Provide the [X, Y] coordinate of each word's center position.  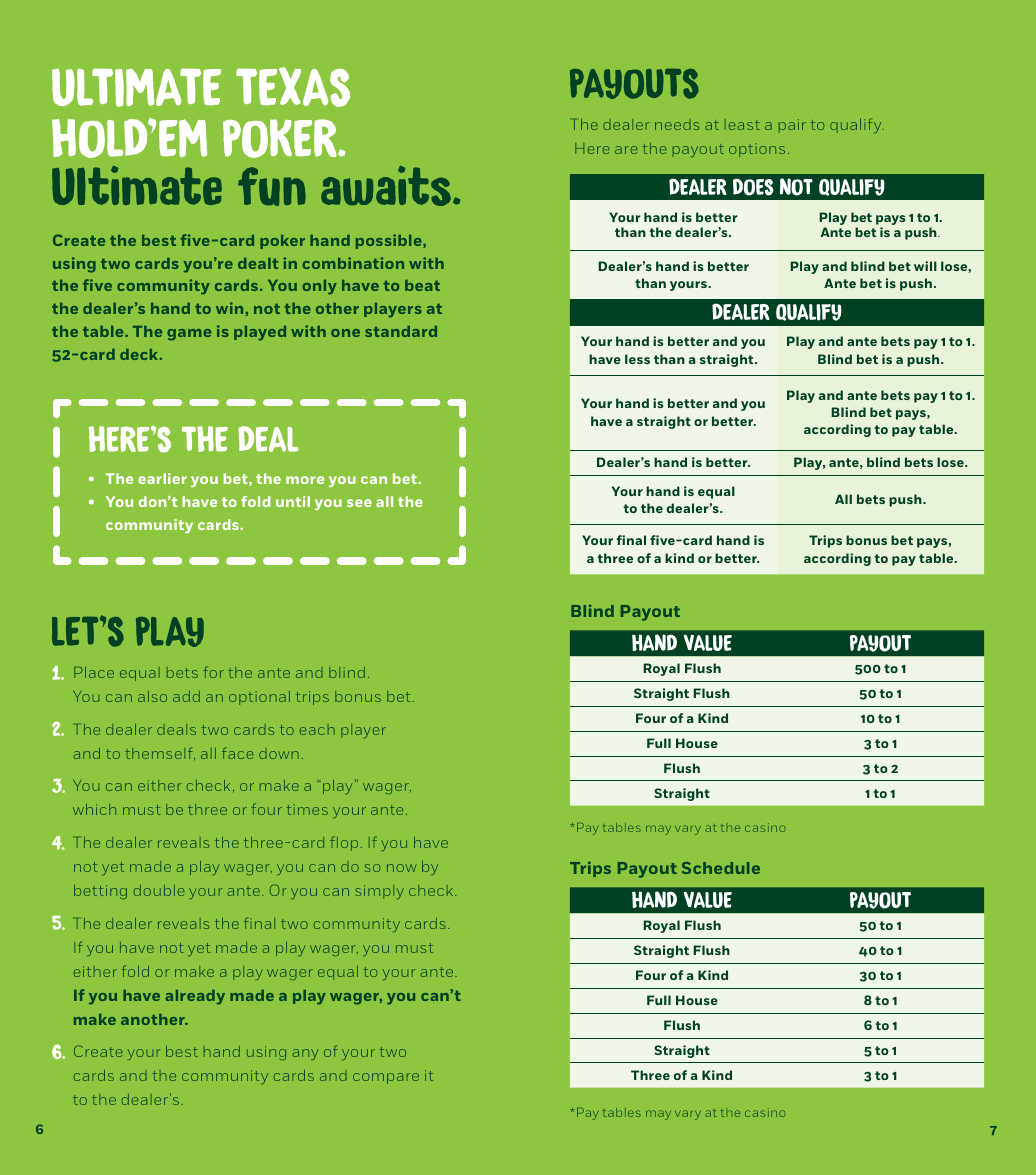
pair [792, 126]
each [317, 729]
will [925, 266]
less [637, 359]
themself [160, 753]
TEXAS [293, 87]
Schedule [721, 868]
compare [386, 1078]
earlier [162, 478]
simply [379, 892]
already [195, 997]
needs [677, 124]
